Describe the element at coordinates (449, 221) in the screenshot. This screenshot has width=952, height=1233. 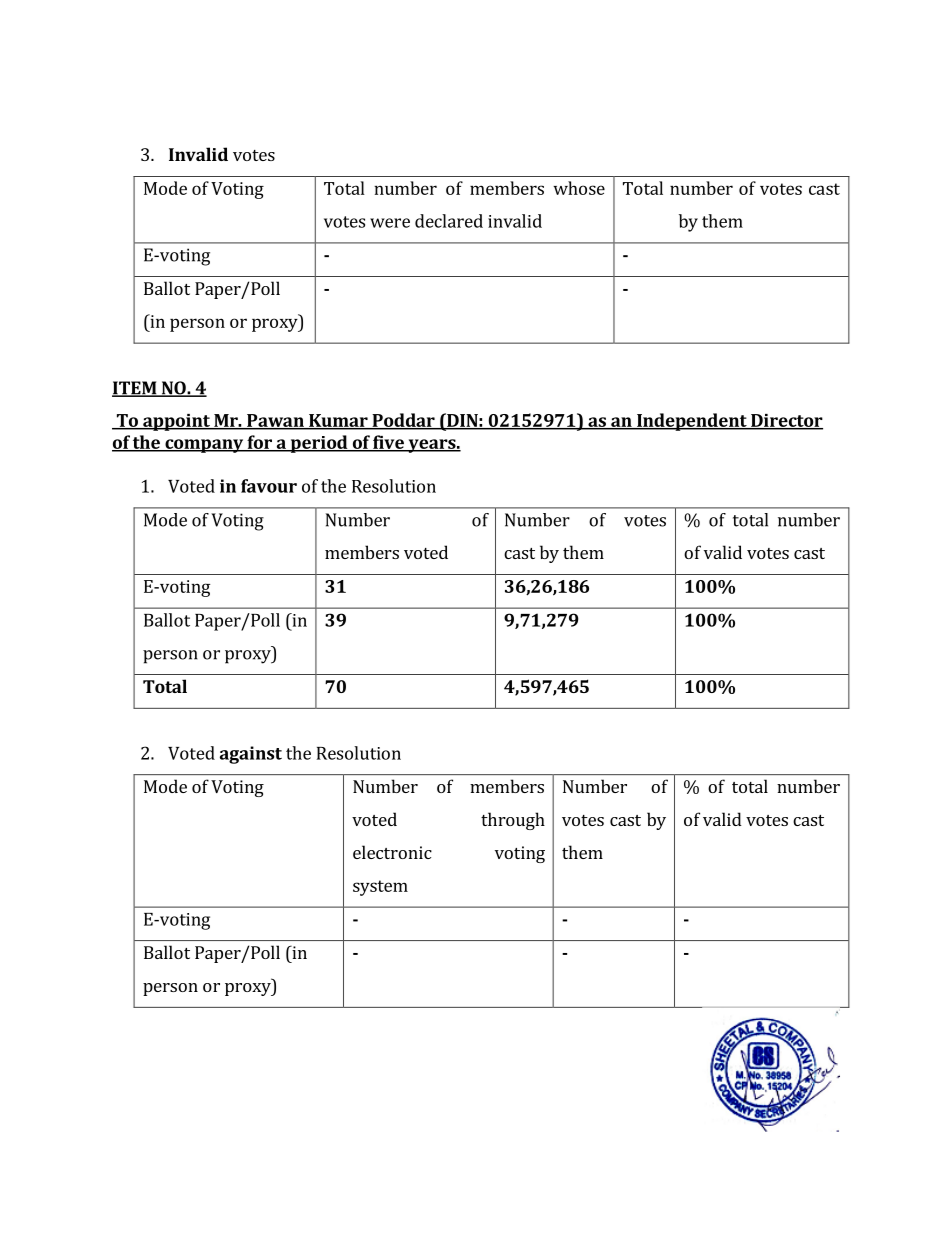
I see `declared` at that location.
